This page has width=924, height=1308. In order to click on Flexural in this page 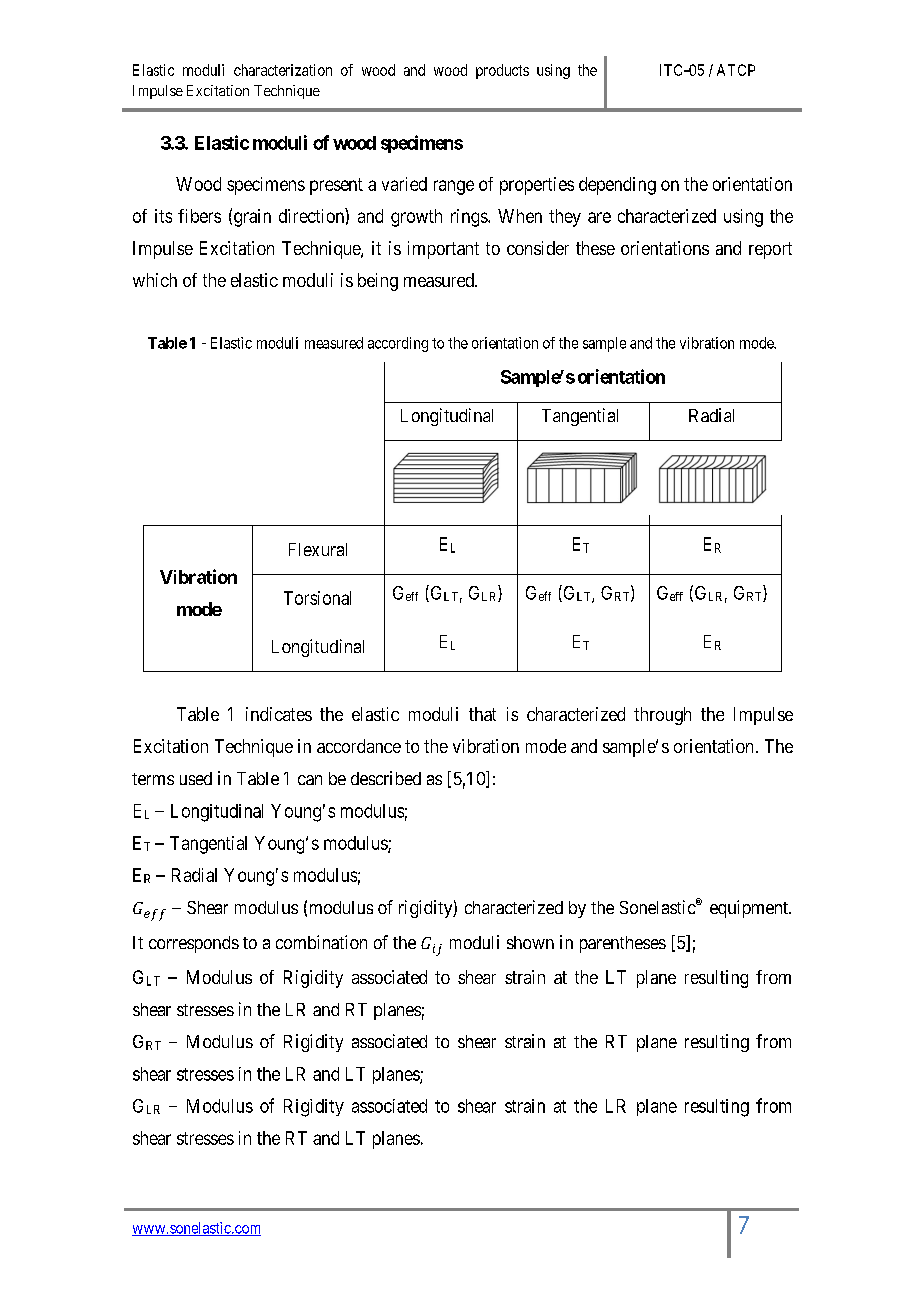, I will do `click(318, 549)`.
